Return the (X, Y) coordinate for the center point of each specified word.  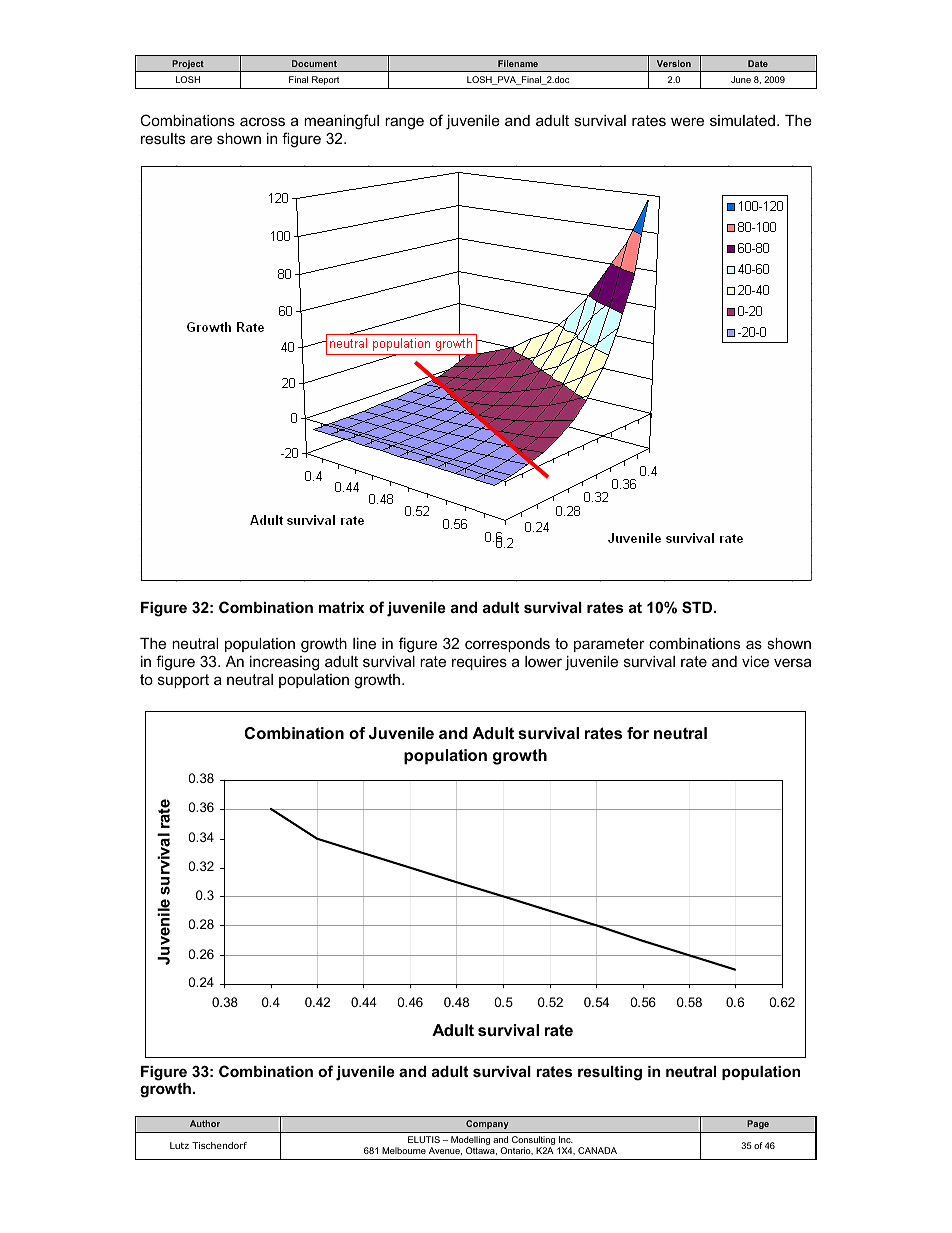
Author (205, 1123)
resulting (610, 1073)
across (262, 121)
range (404, 123)
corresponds (507, 645)
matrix (342, 607)
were (687, 121)
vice (755, 661)
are (201, 139)
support (183, 681)
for (638, 733)
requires (479, 663)
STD (698, 607)
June (741, 79)
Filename (518, 63)
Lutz (179, 1145)
